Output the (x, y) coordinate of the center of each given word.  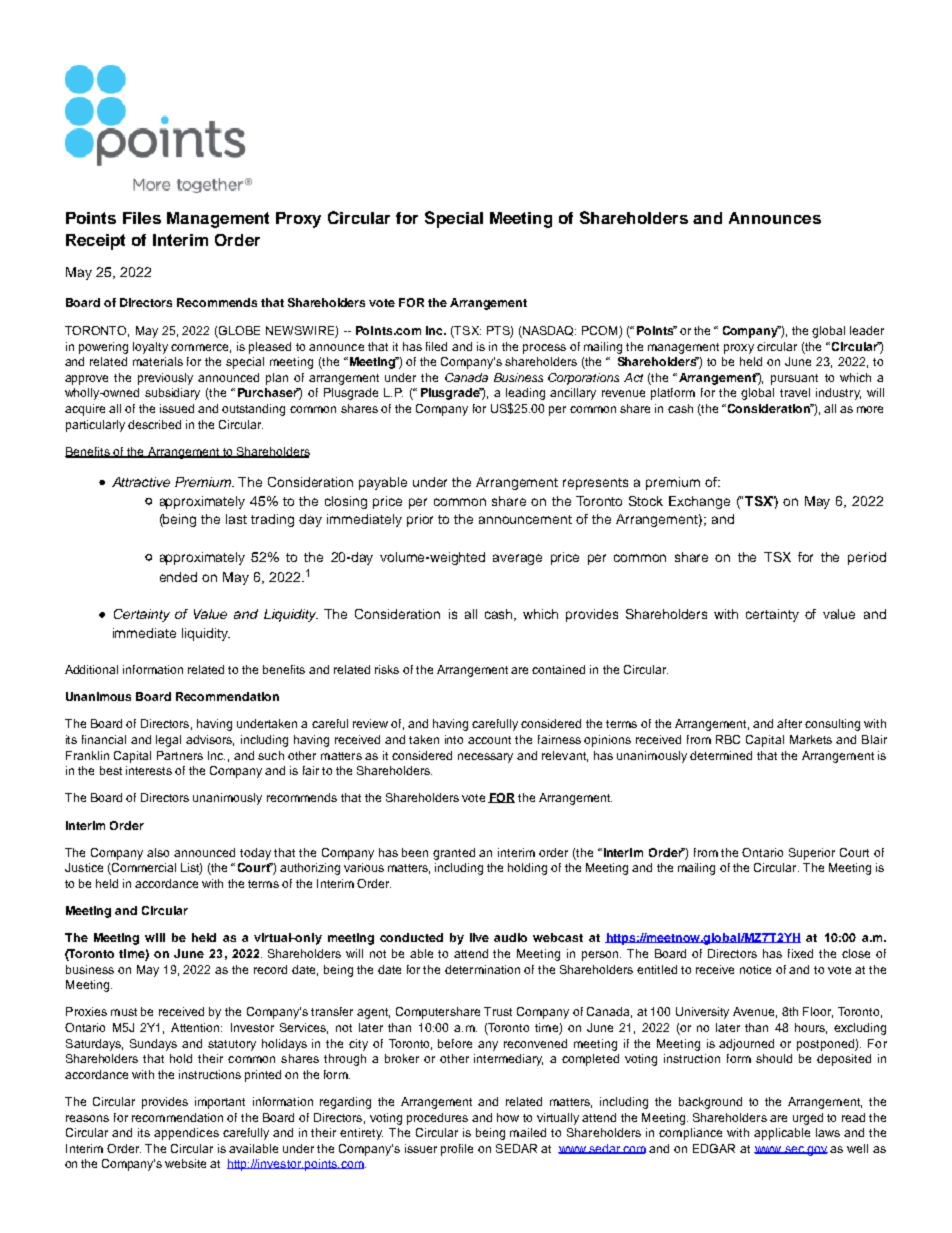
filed (436, 346)
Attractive (141, 482)
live (479, 937)
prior (420, 520)
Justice (84, 867)
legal (168, 741)
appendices (186, 1134)
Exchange (699, 502)
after (789, 723)
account (489, 740)
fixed (800, 953)
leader (867, 330)
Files (142, 218)
